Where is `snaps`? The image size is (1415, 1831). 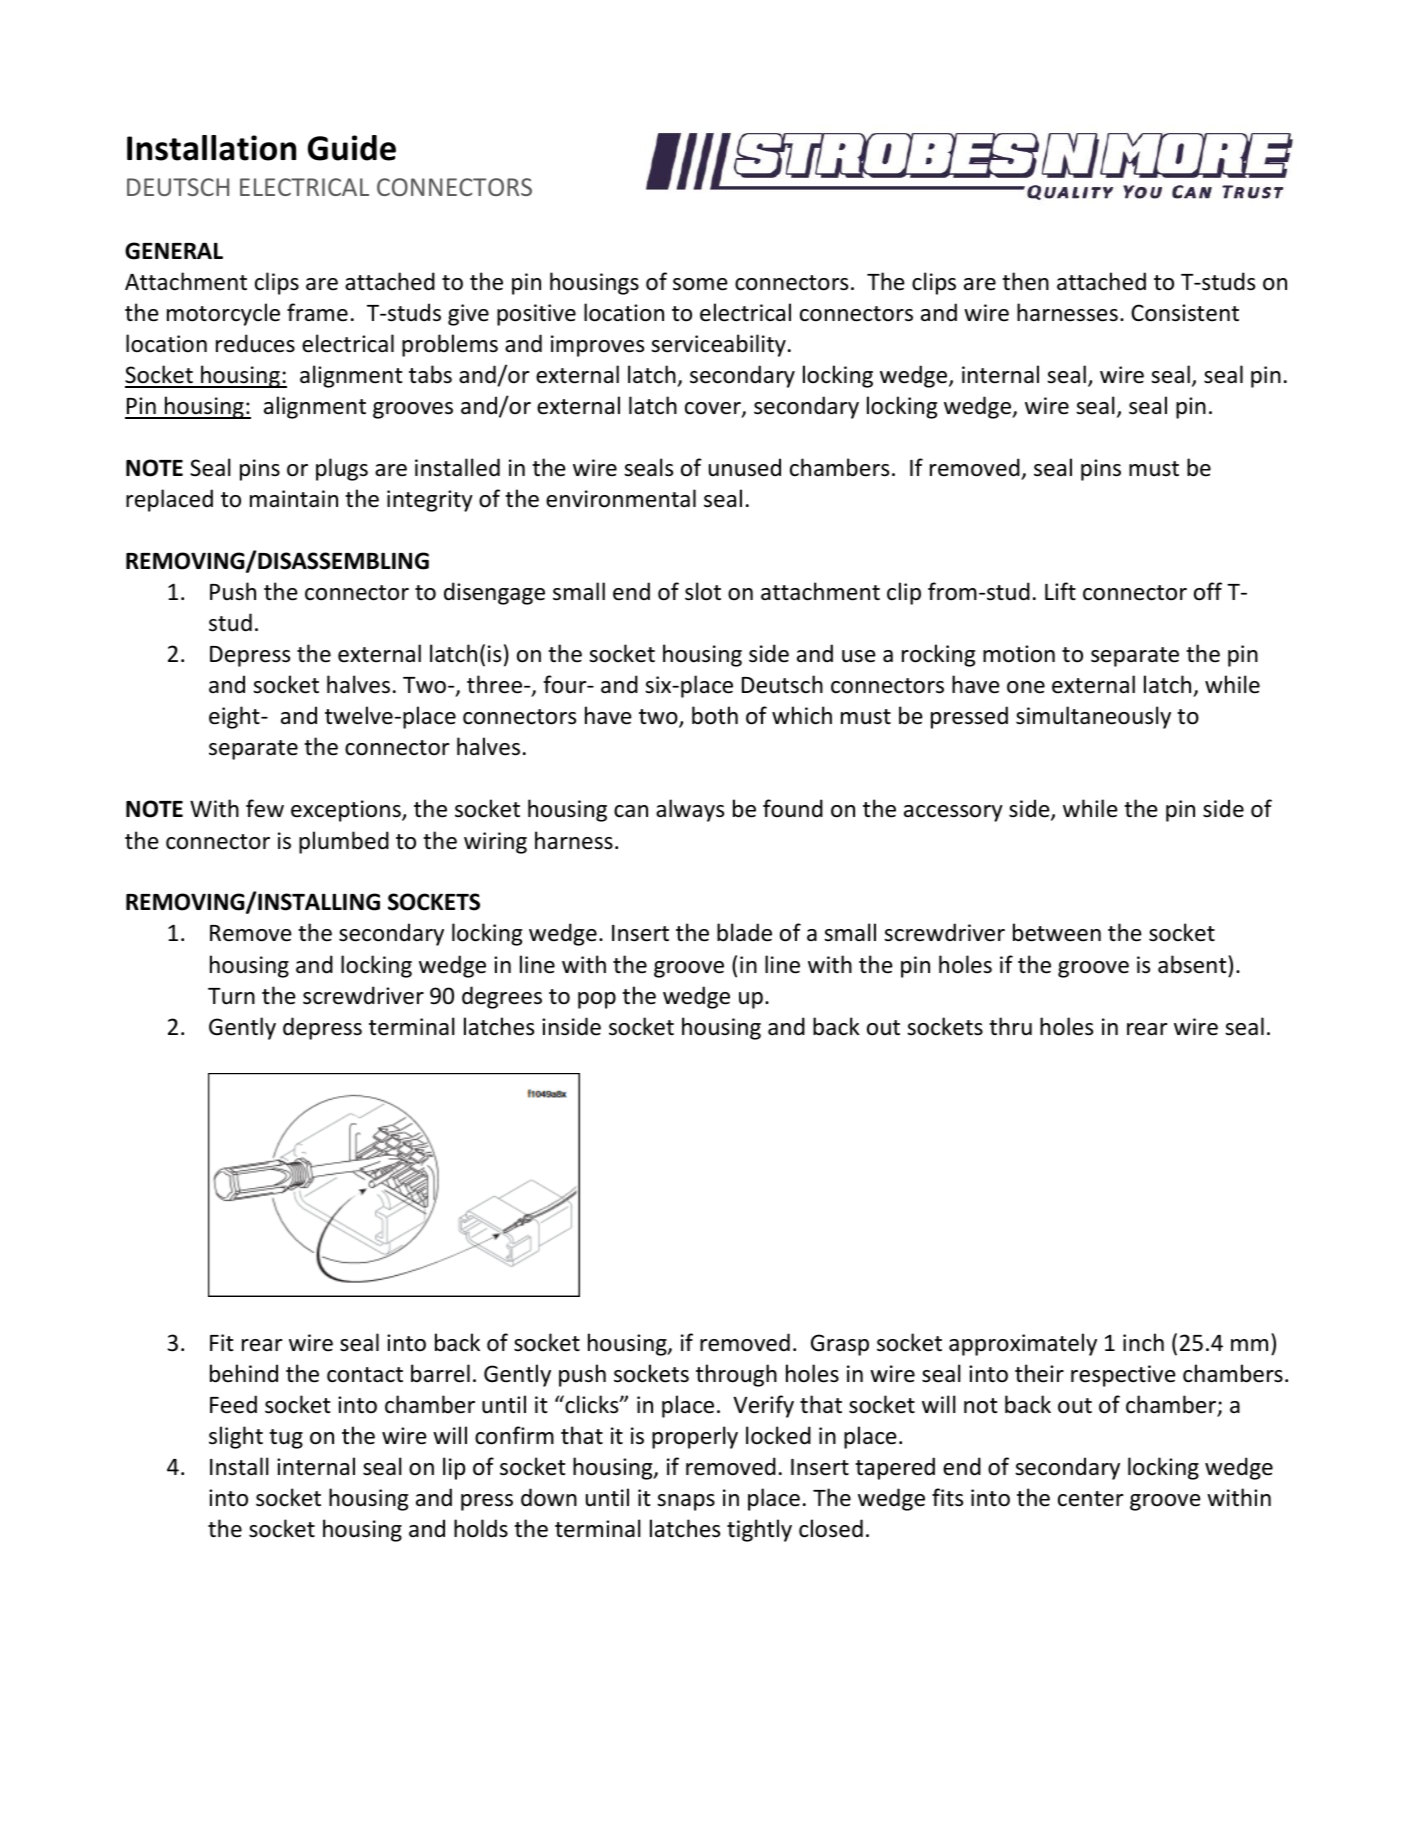
snaps is located at coordinates (686, 1502).
